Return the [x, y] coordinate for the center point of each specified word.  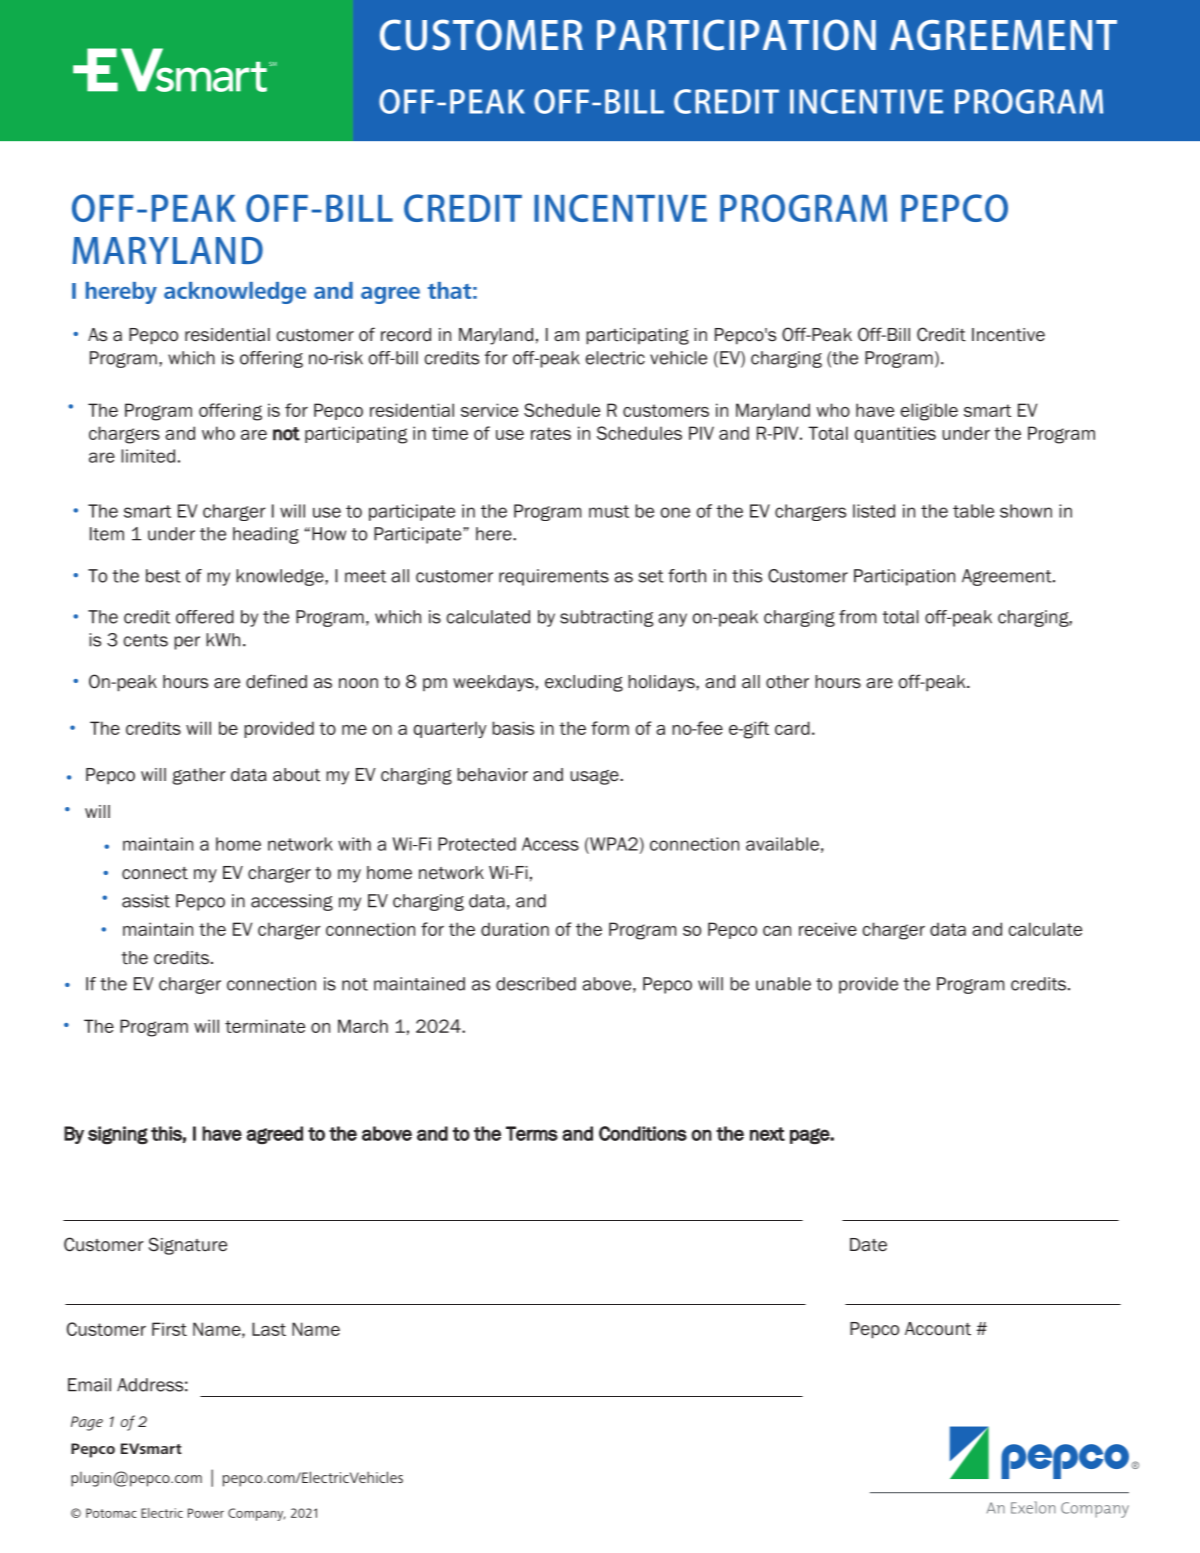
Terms [532, 1133]
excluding [584, 683]
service [489, 410]
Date [868, 1245]
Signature [187, 1246]
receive [828, 929]
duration [515, 929]
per [187, 643]
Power [206, 1513]
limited [148, 456]
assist [146, 901]
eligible [929, 412]
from [857, 617]
